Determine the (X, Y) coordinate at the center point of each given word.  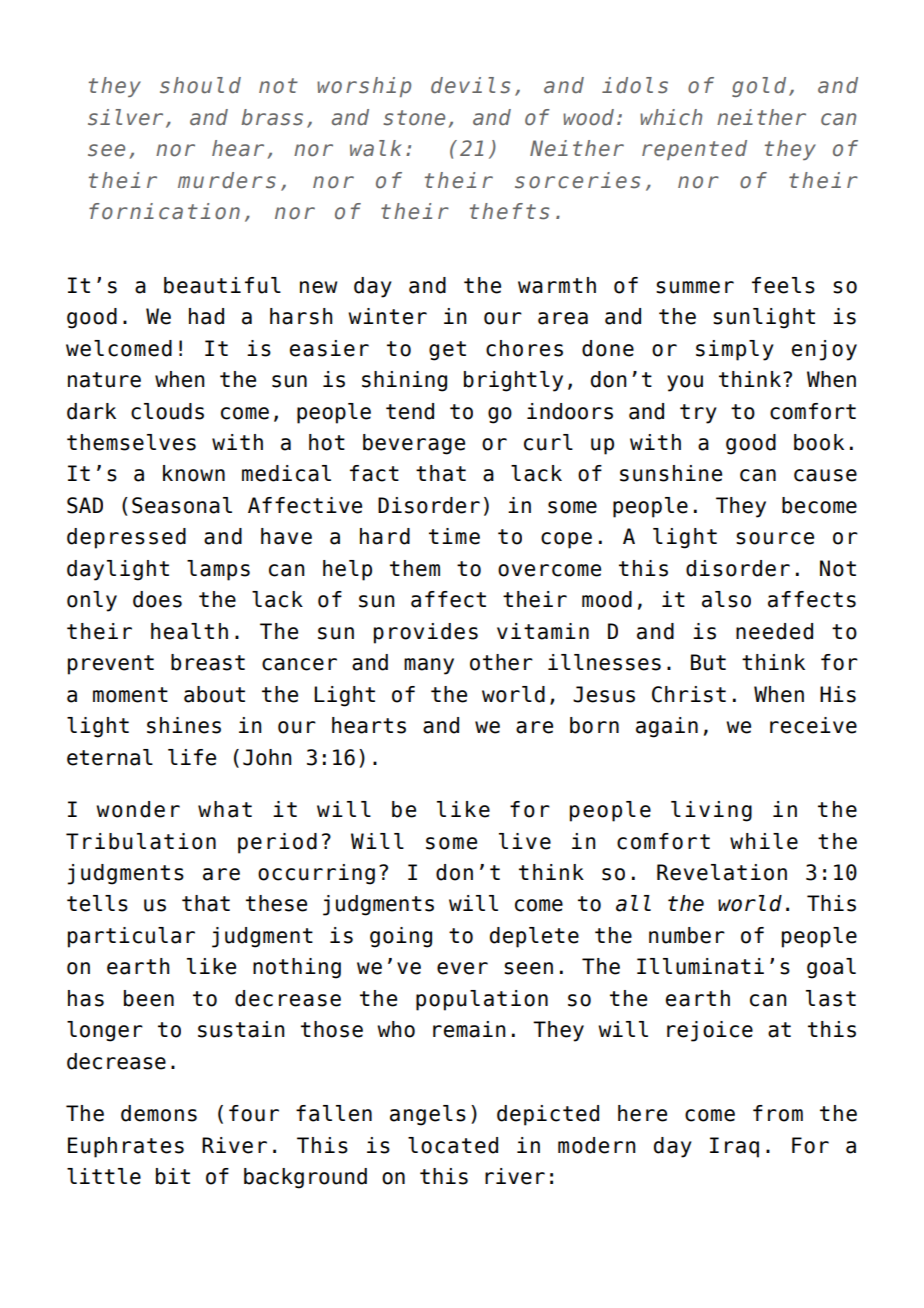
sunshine (671, 473)
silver (125, 117)
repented (694, 150)
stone (414, 118)
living (711, 811)
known (194, 473)
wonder (138, 809)
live (525, 841)
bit (173, 1176)
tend (410, 411)
